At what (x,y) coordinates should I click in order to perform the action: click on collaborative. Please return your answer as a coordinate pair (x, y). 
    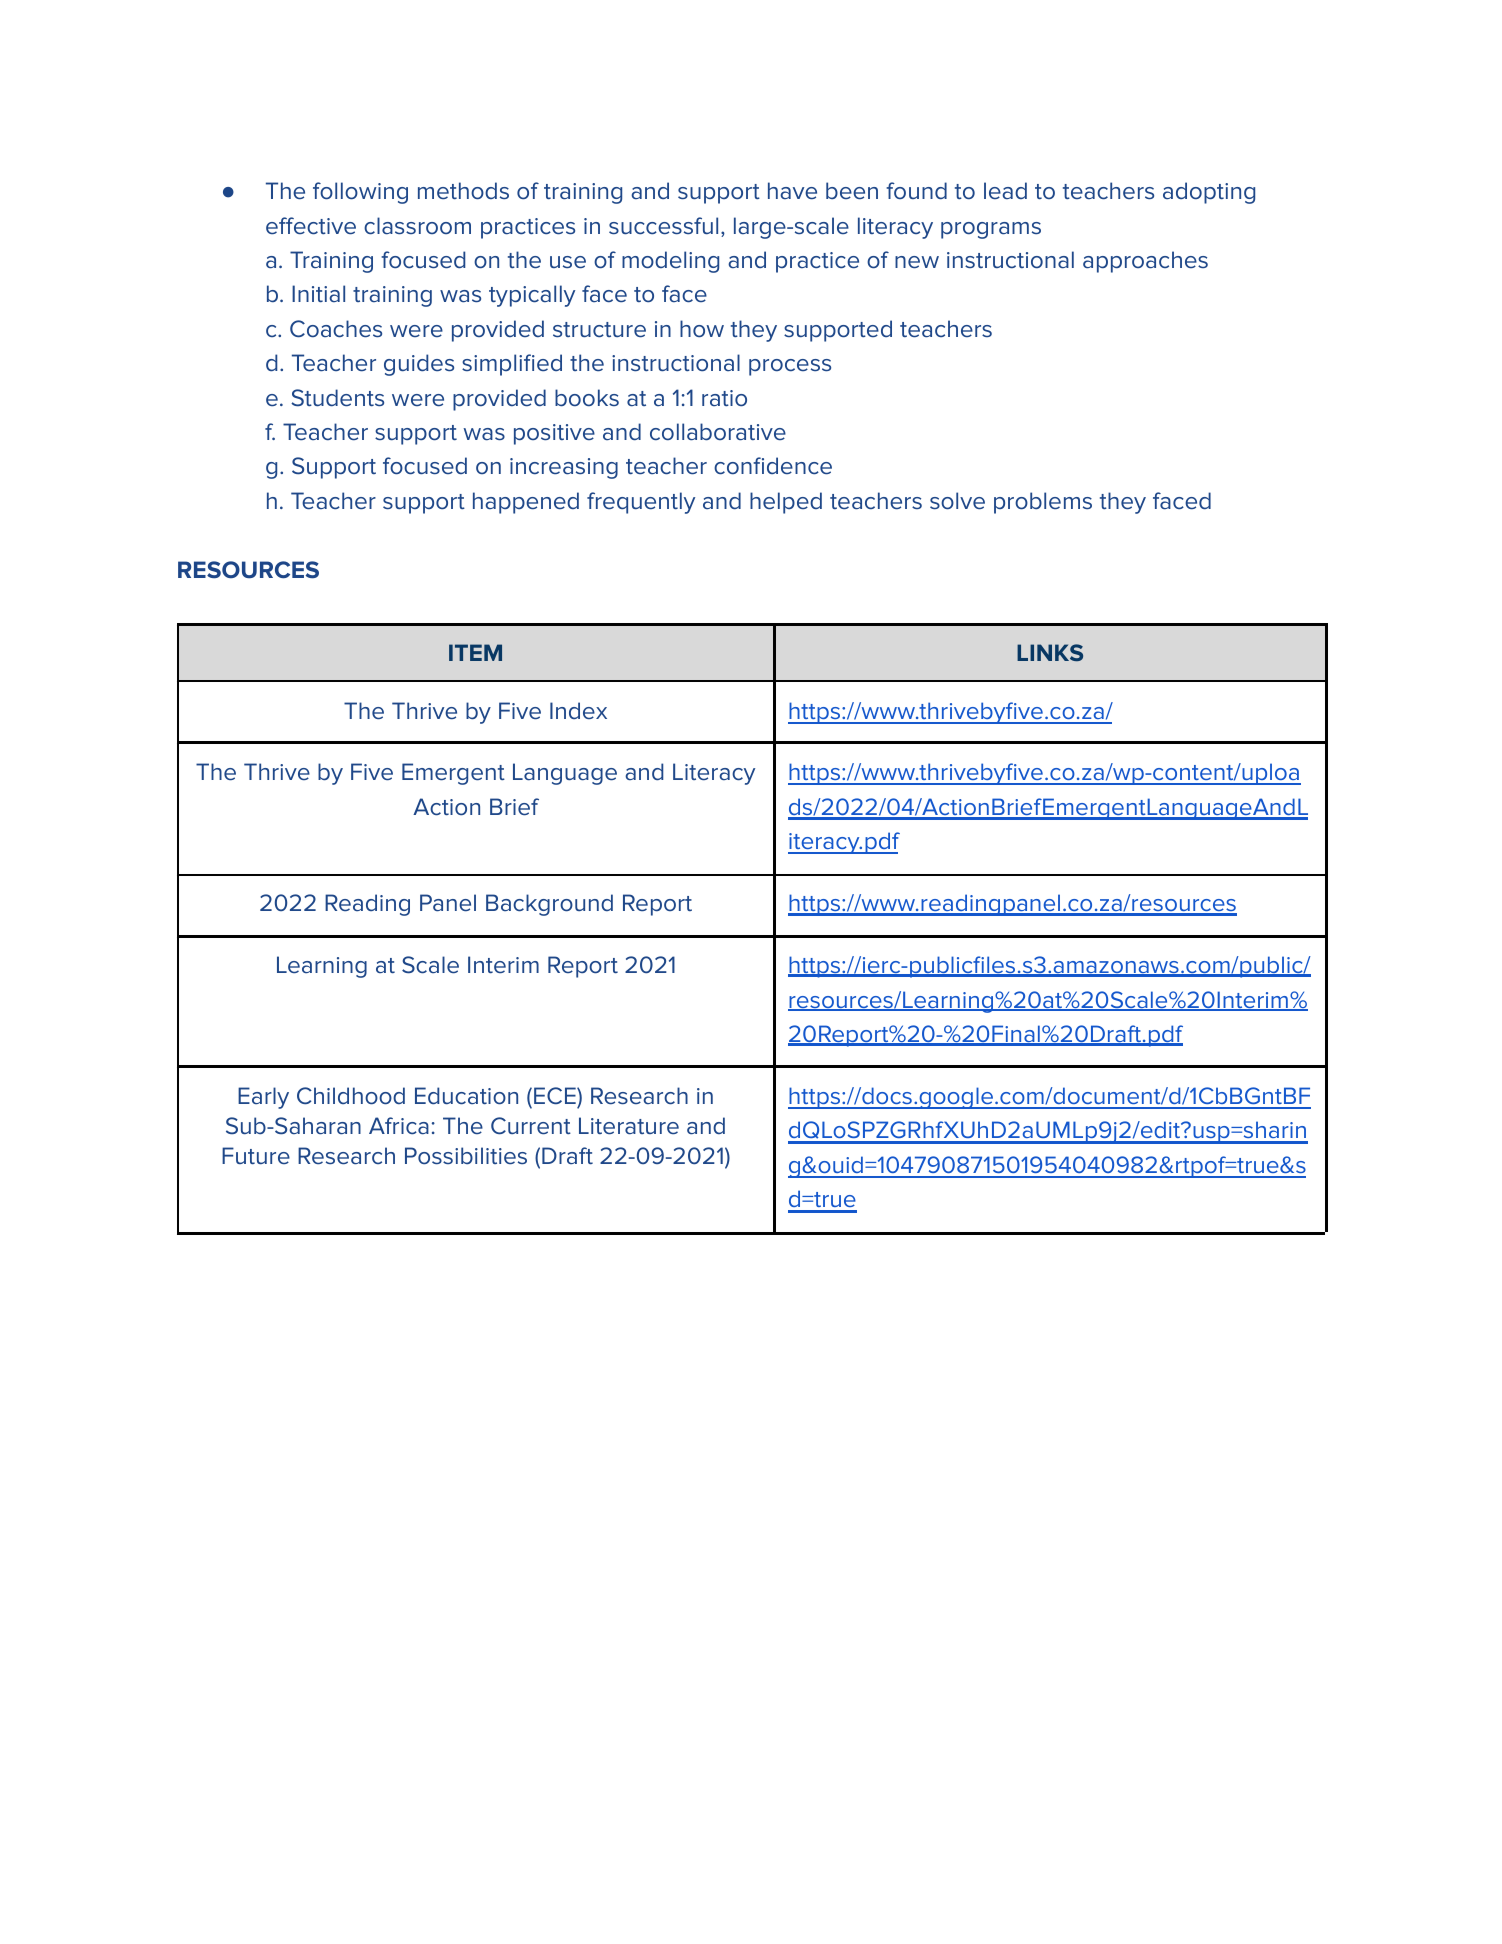
    Looking at the image, I should click on (718, 432).
